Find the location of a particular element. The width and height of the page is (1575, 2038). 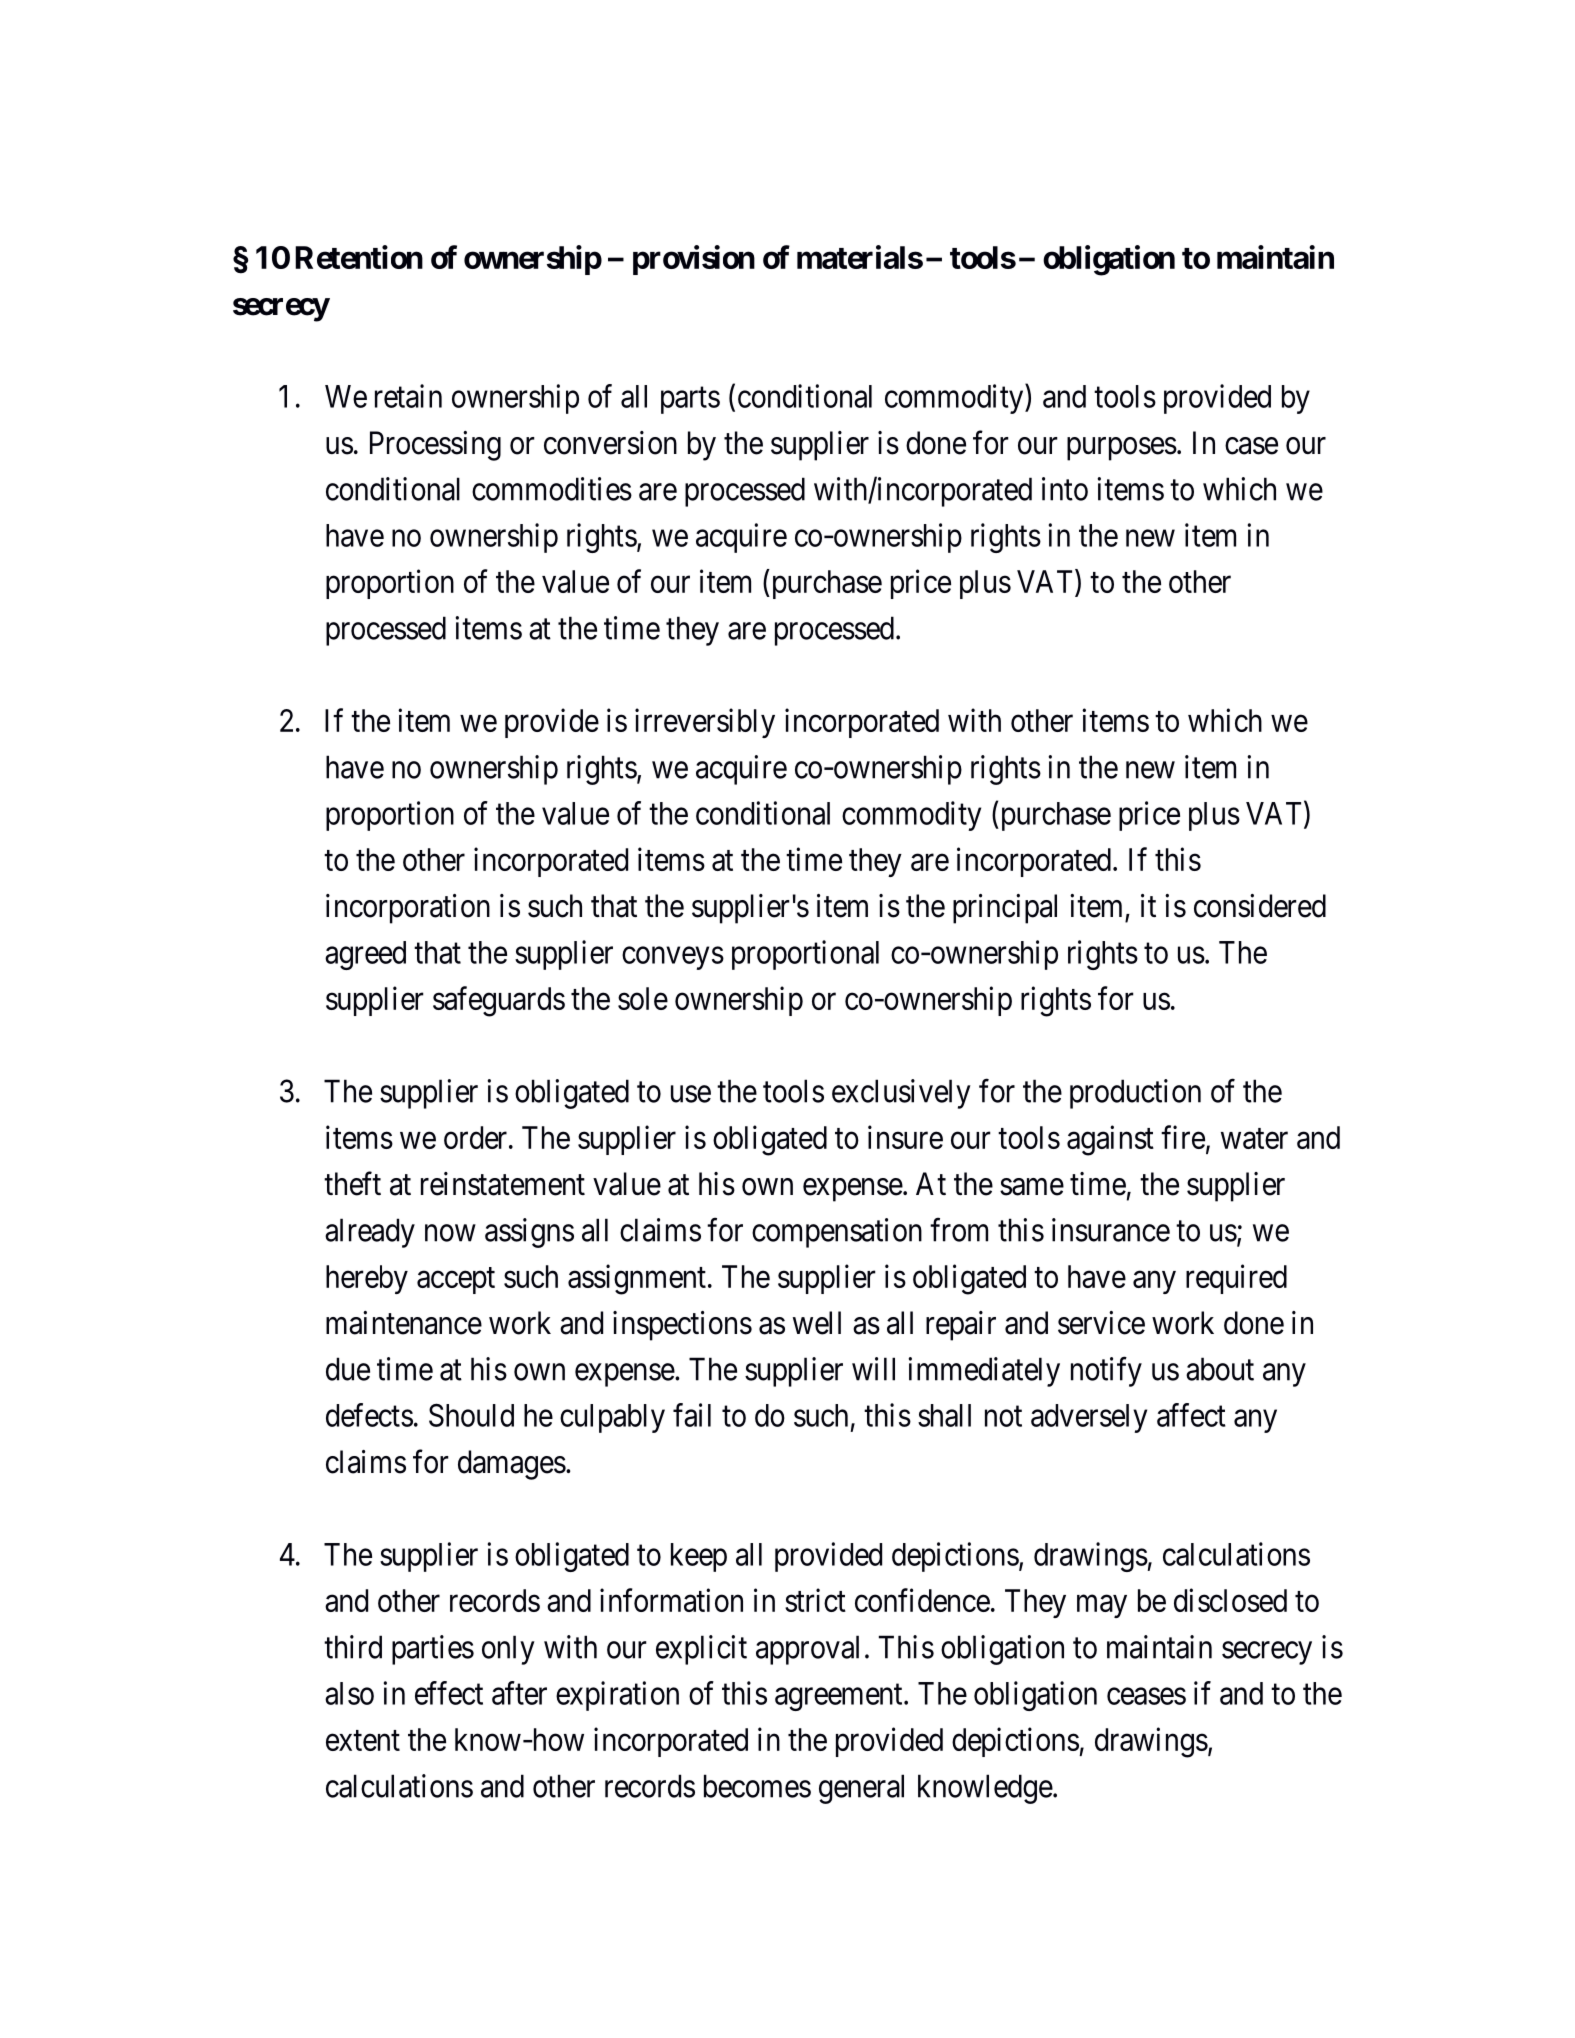

considered is located at coordinates (1260, 906).
